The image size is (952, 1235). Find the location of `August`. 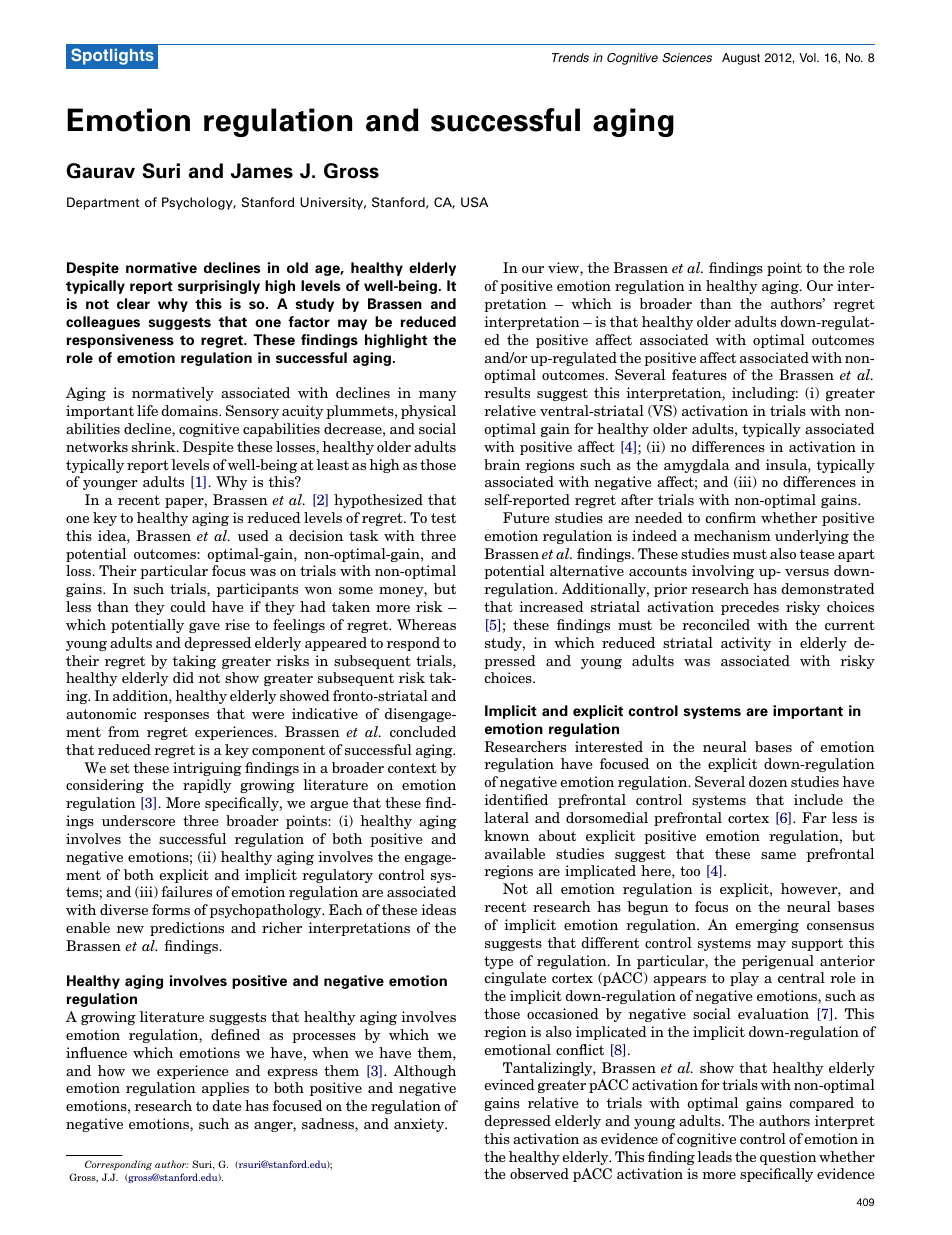

August is located at coordinates (741, 59).
